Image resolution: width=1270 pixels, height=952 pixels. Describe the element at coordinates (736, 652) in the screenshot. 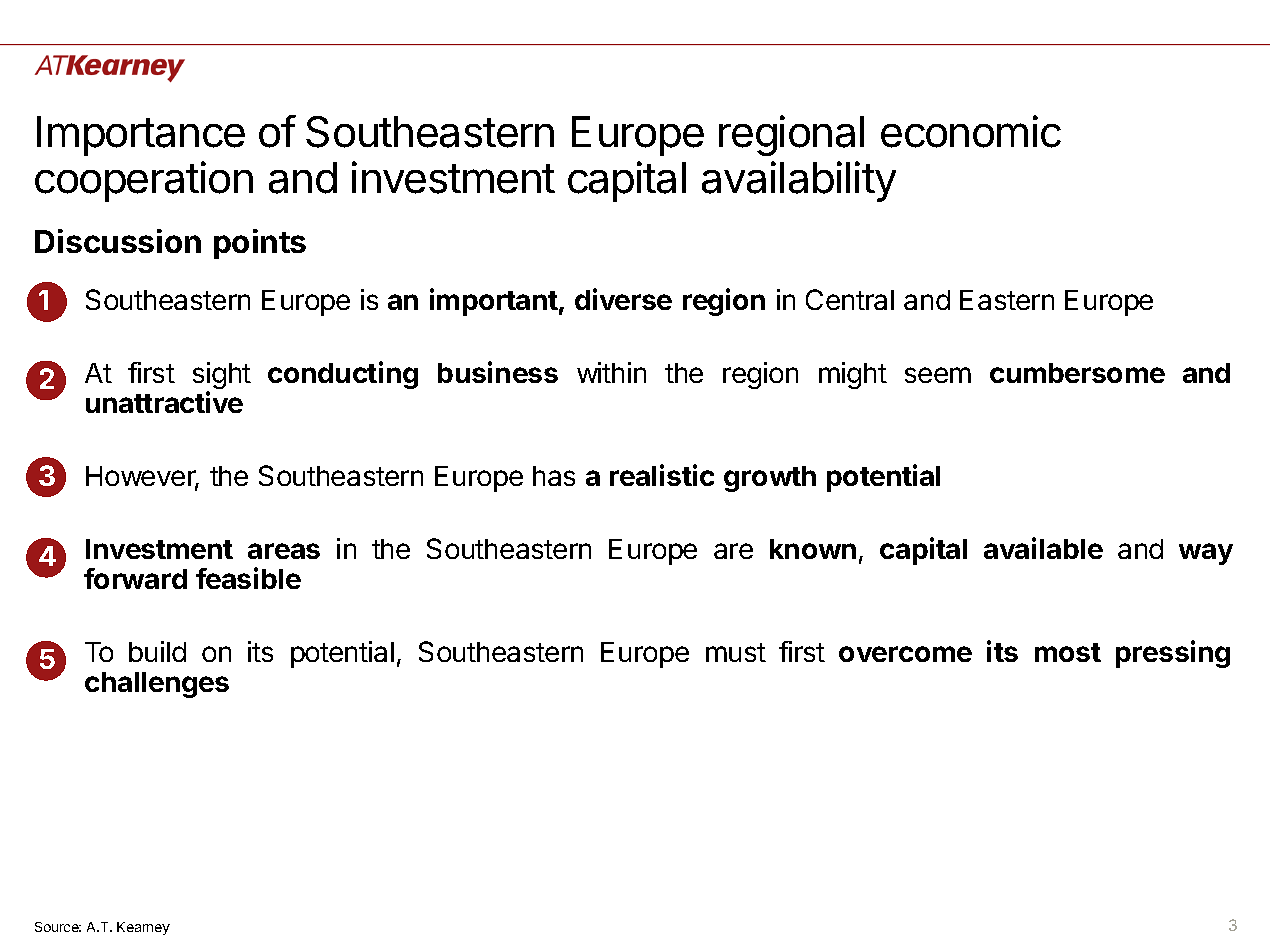

I see `must` at that location.
